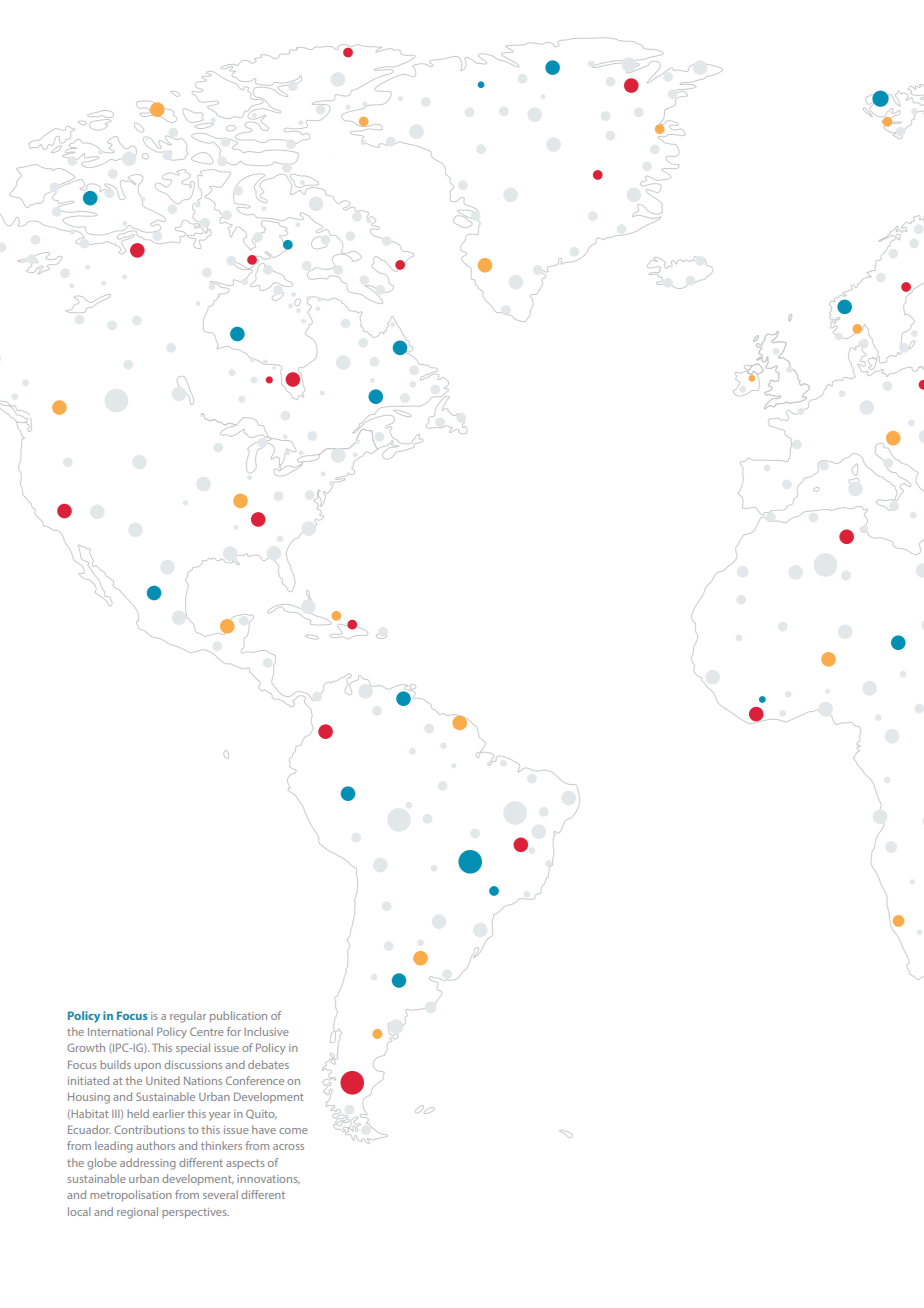  What do you see at coordinates (195, 1213) in the document?
I see `perspectives` at bounding box center [195, 1213].
